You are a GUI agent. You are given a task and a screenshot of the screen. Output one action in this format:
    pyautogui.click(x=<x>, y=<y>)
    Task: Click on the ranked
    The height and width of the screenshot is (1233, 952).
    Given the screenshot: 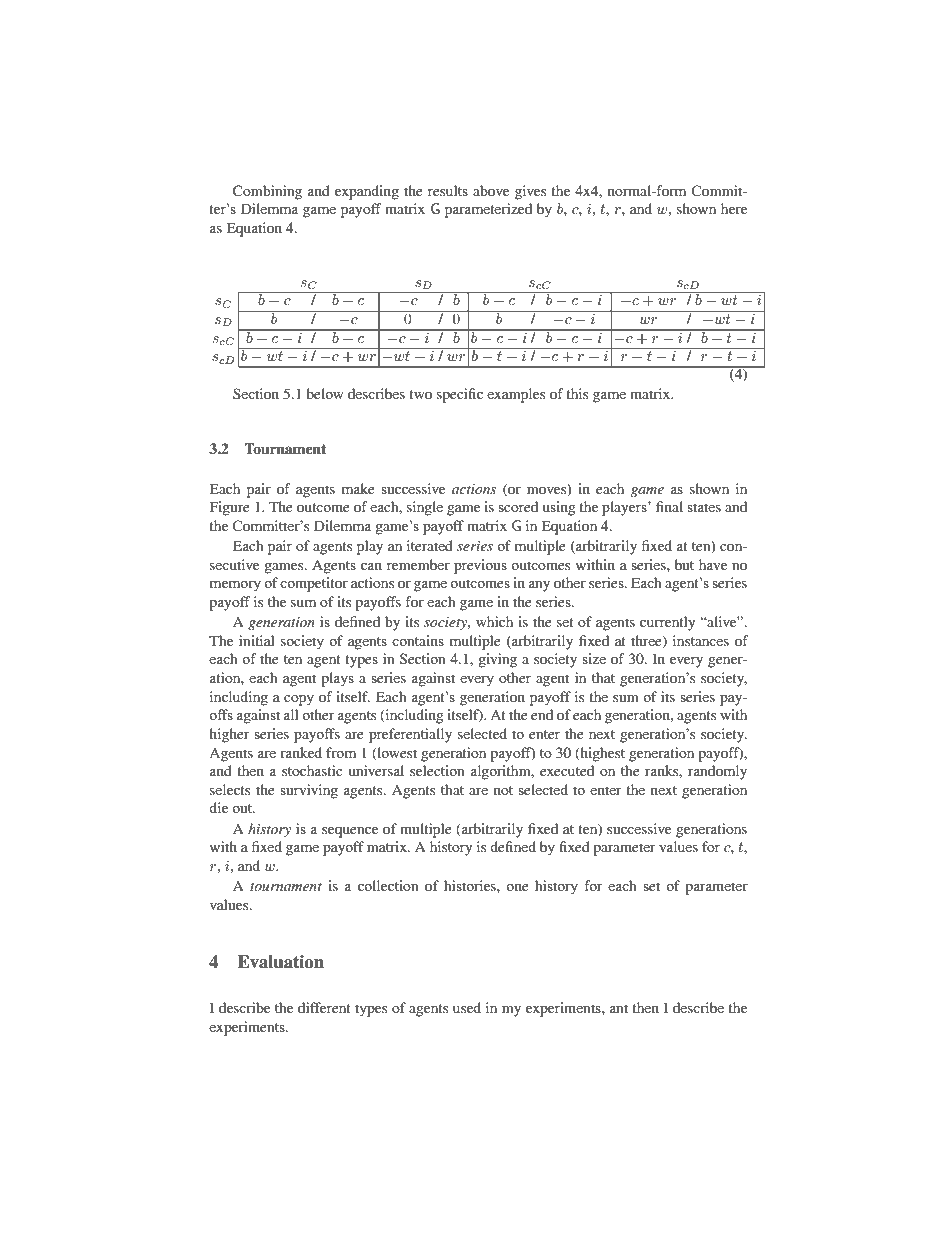 What is the action you would take?
    pyautogui.click(x=301, y=752)
